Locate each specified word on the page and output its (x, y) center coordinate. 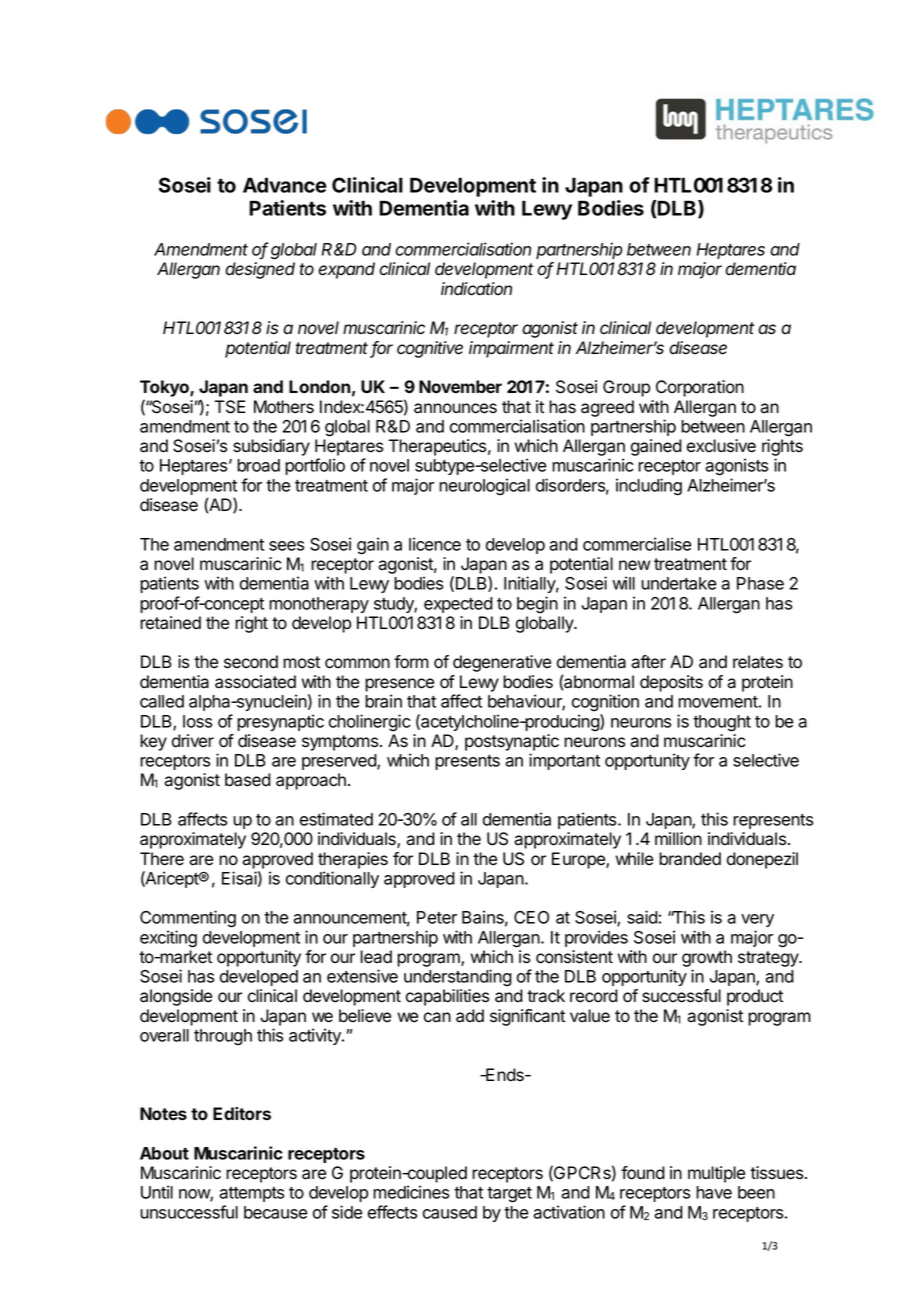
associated (255, 682)
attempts (251, 1194)
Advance (285, 185)
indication (476, 289)
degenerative (502, 663)
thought (722, 723)
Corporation (700, 388)
